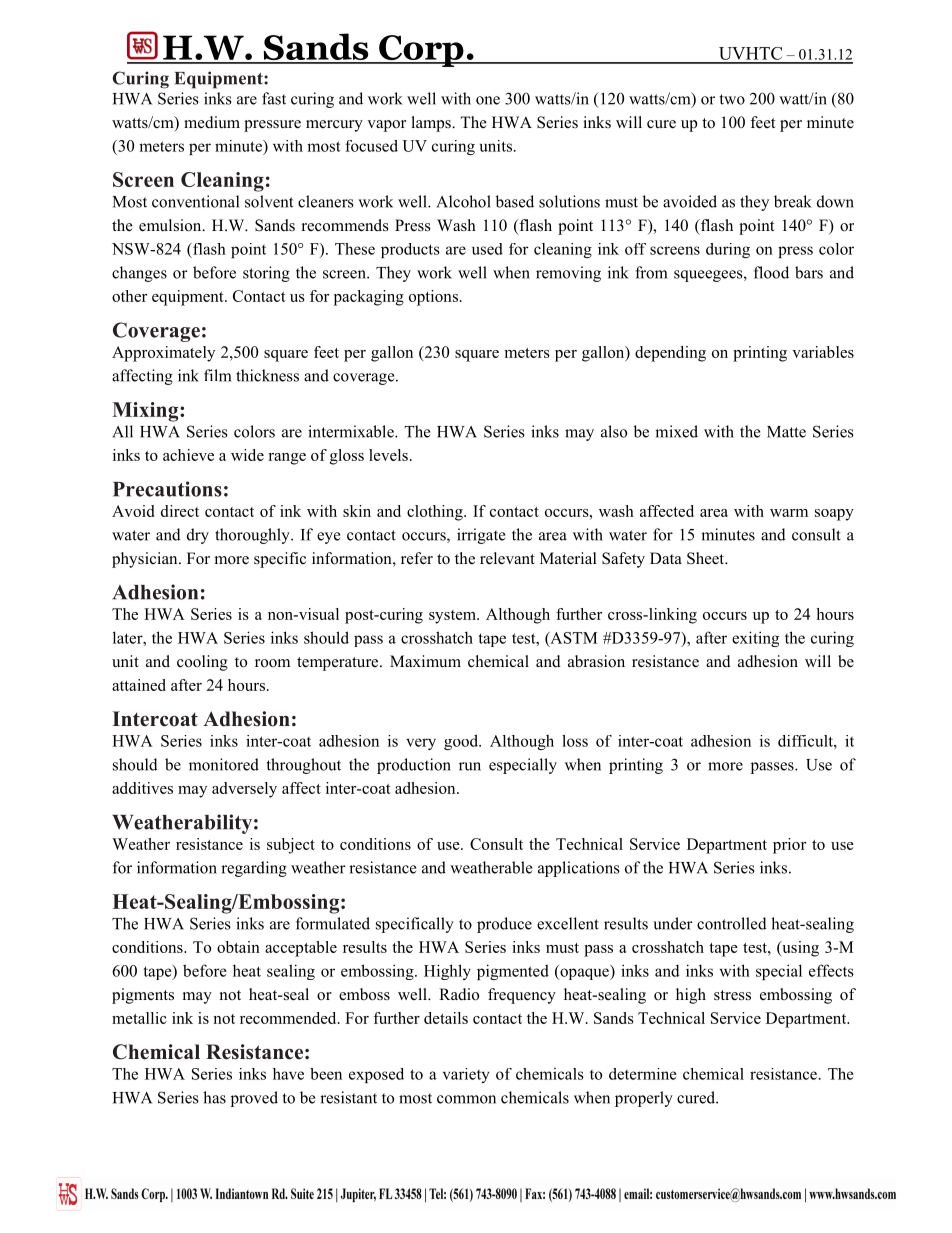 This screenshot has width=952, height=1233. Describe the element at coordinates (212, 122) in the screenshot. I see `medium` at that location.
